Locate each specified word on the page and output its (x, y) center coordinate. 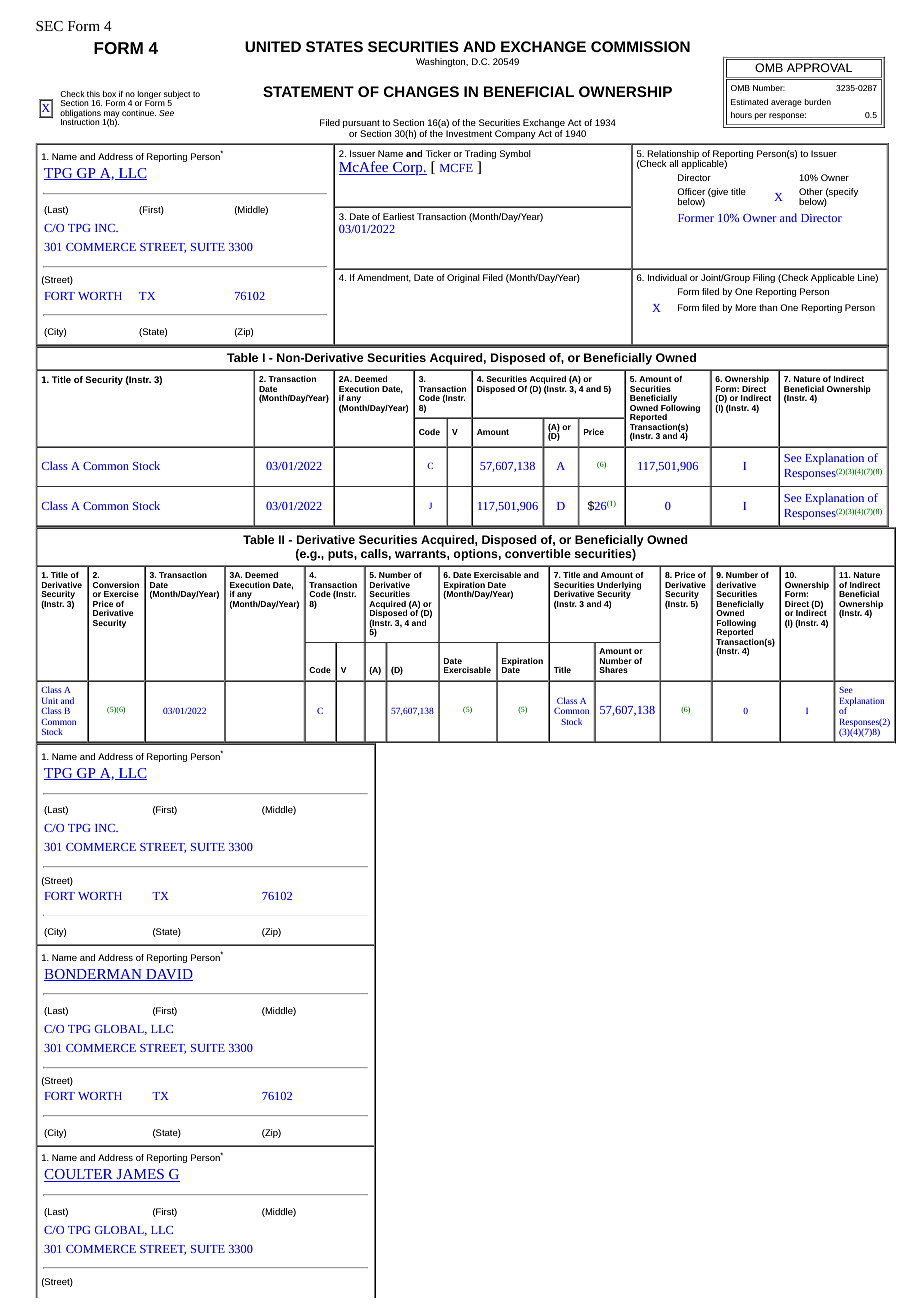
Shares (613, 670)
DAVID (168, 975)
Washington (442, 62)
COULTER (79, 1175)
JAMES (140, 1175)
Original (463, 278)
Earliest (398, 216)
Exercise (121, 594)
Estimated (749, 102)
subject (176, 96)
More (745, 307)
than (768, 307)
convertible (538, 553)
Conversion (116, 585)
